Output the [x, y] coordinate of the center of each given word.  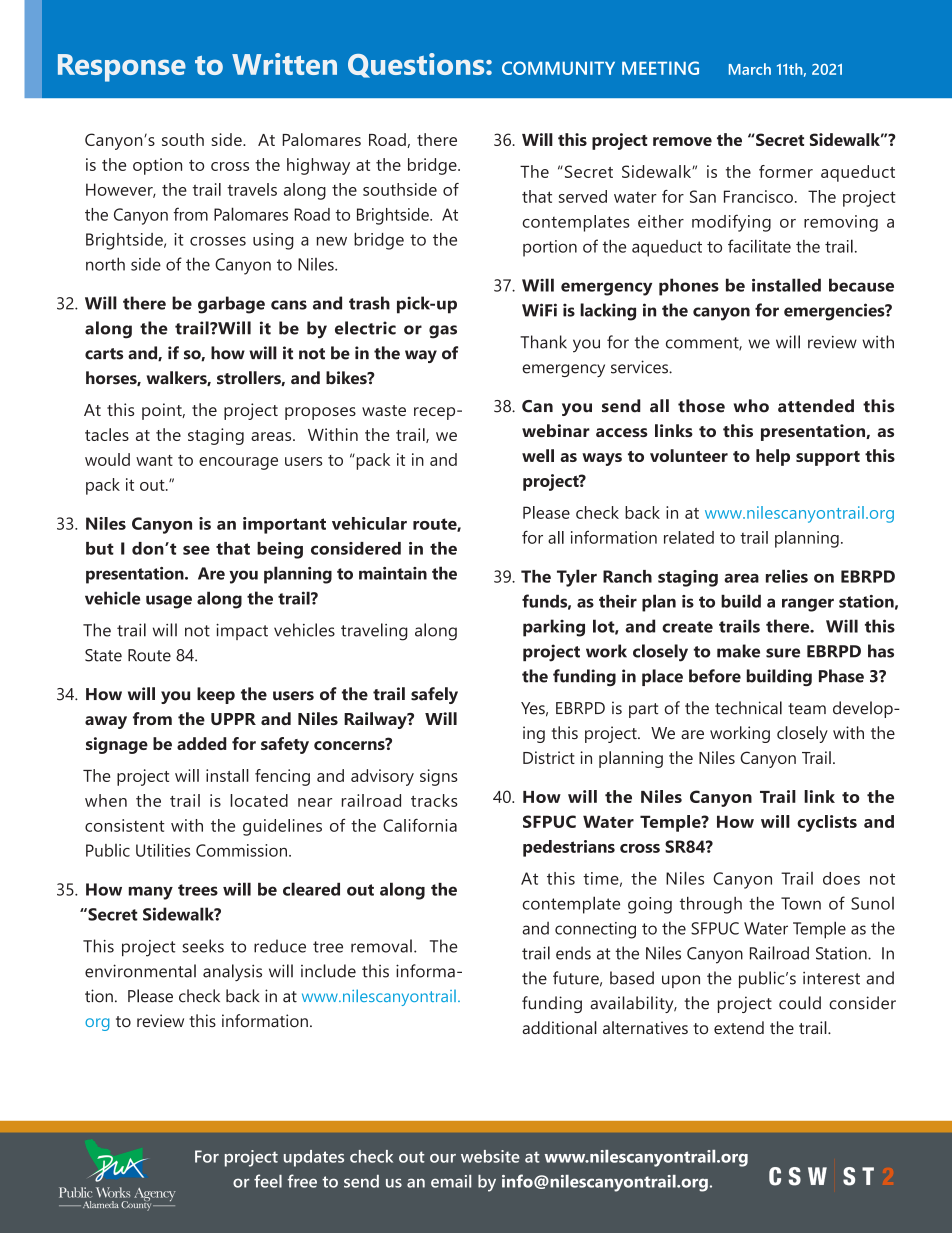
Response [122, 68]
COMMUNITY [558, 68]
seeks [203, 946]
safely [434, 695]
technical [748, 708]
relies [787, 576]
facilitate [759, 246]
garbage [231, 305]
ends [573, 953]
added [202, 743]
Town [801, 903]
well [538, 455]
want [154, 460]
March [750, 69]
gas [443, 332]
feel [268, 1181]
